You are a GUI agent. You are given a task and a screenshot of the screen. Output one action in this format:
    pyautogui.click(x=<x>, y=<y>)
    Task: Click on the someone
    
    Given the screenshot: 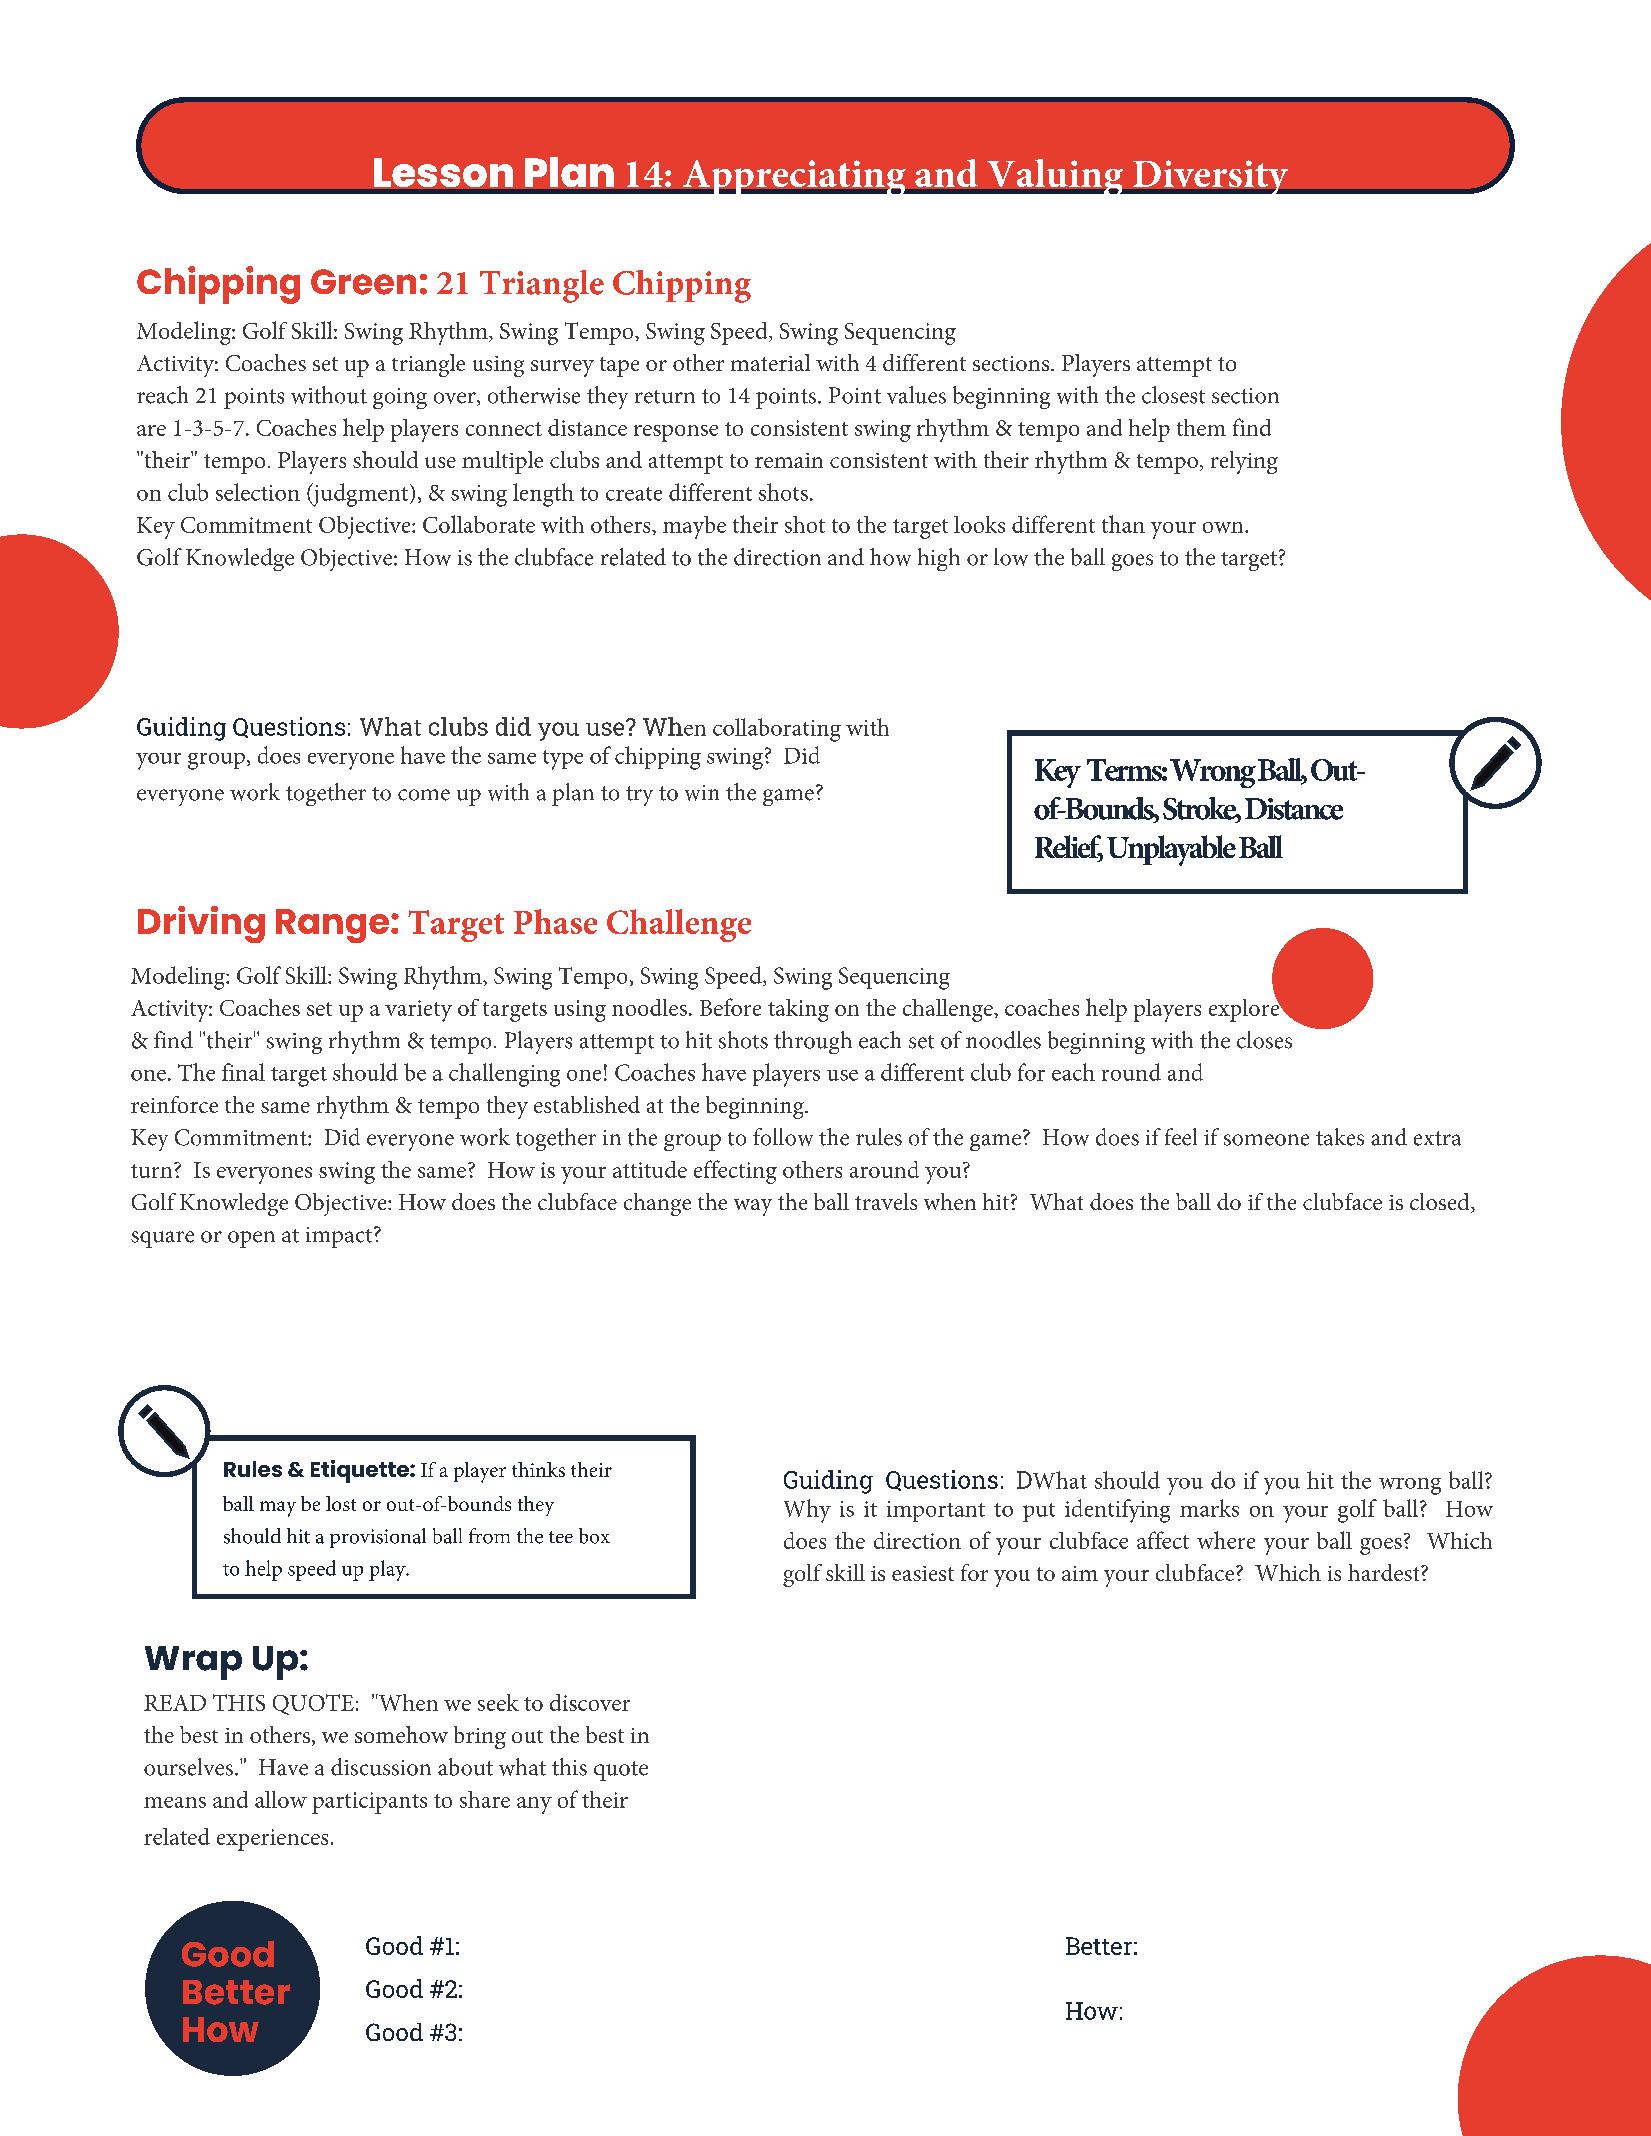 What is the action you would take?
    pyautogui.click(x=1266, y=1140)
